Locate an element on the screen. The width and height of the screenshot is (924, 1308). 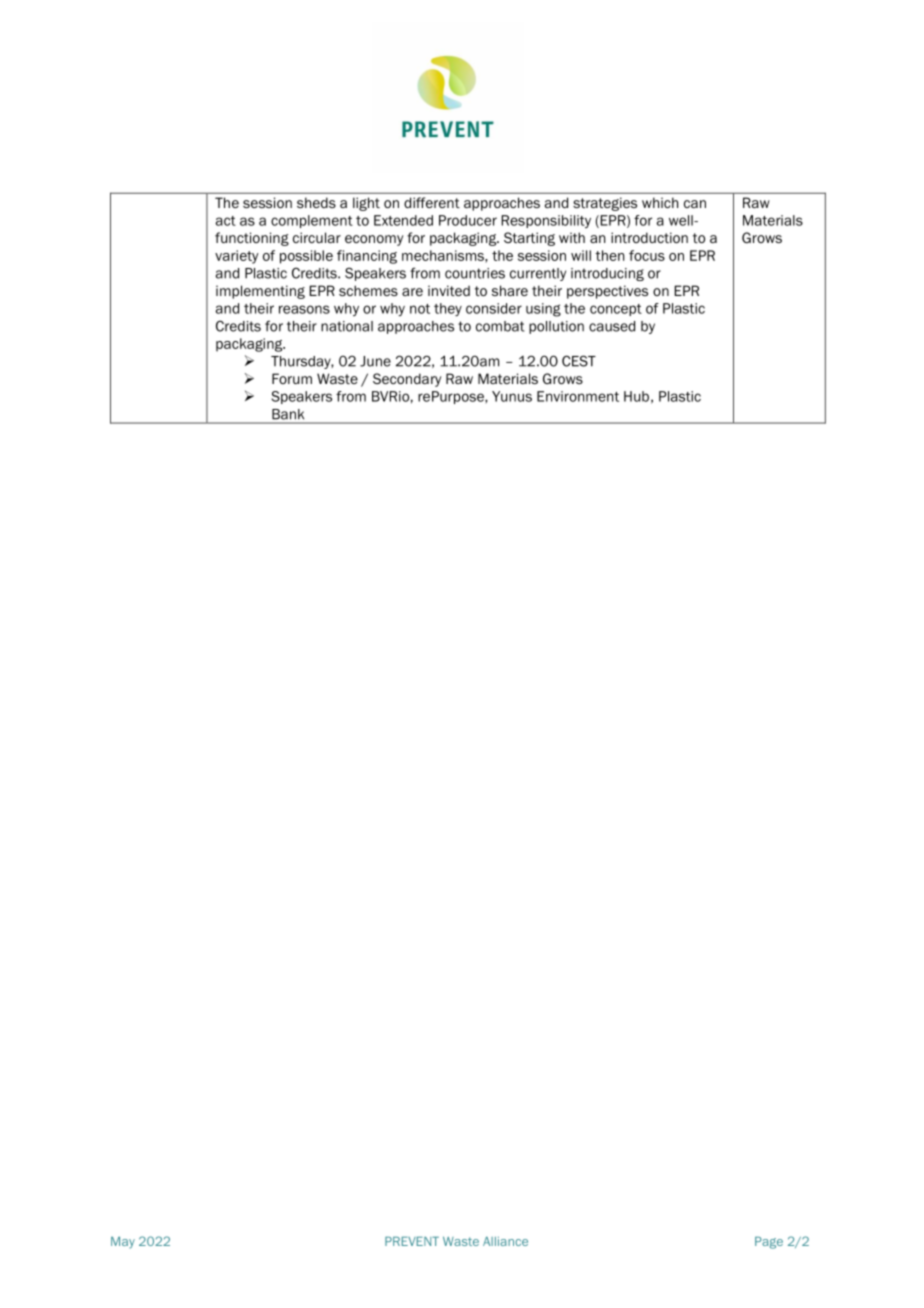
Environment is located at coordinates (578, 396).
